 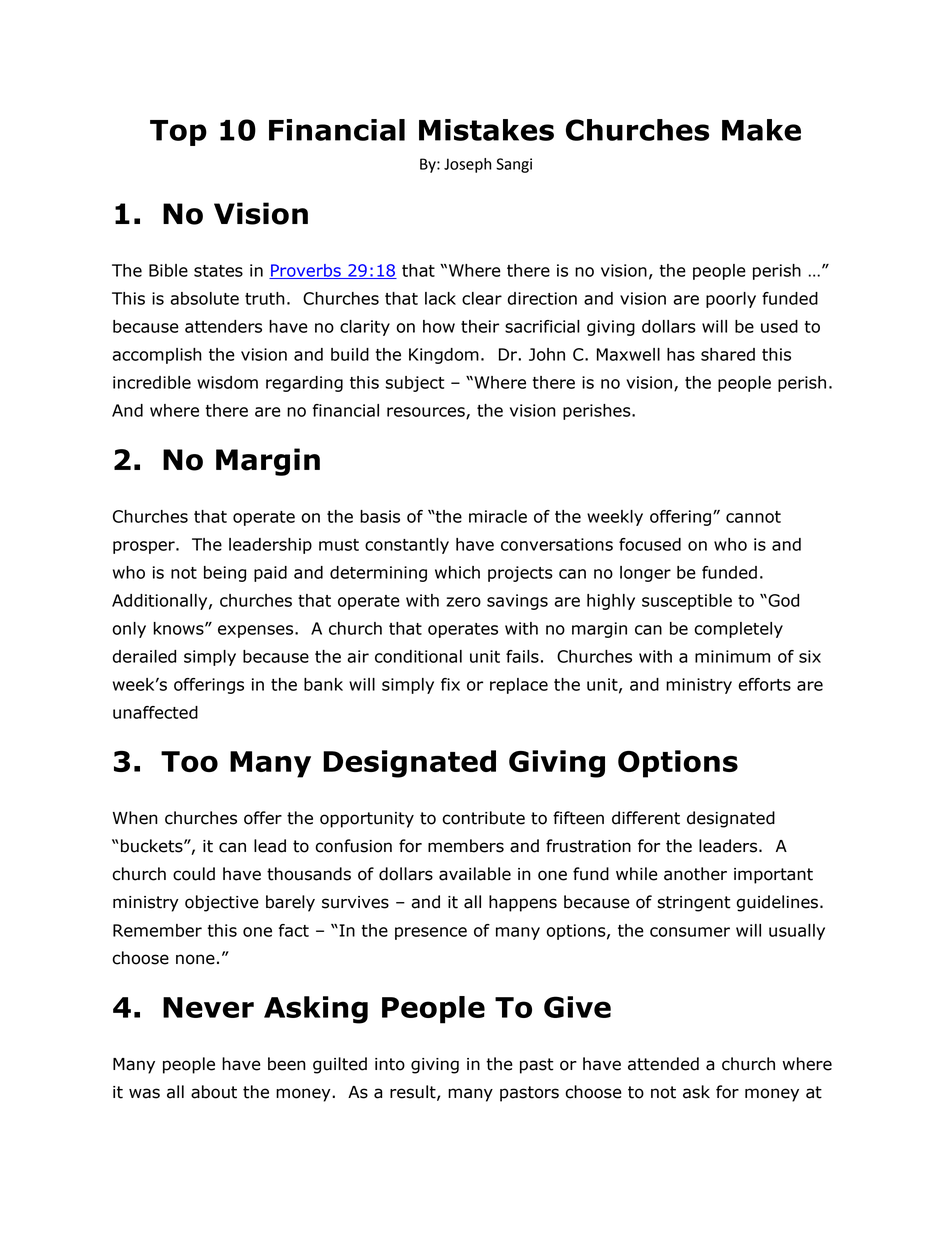 I want to click on wisdom, so click(x=227, y=382).
